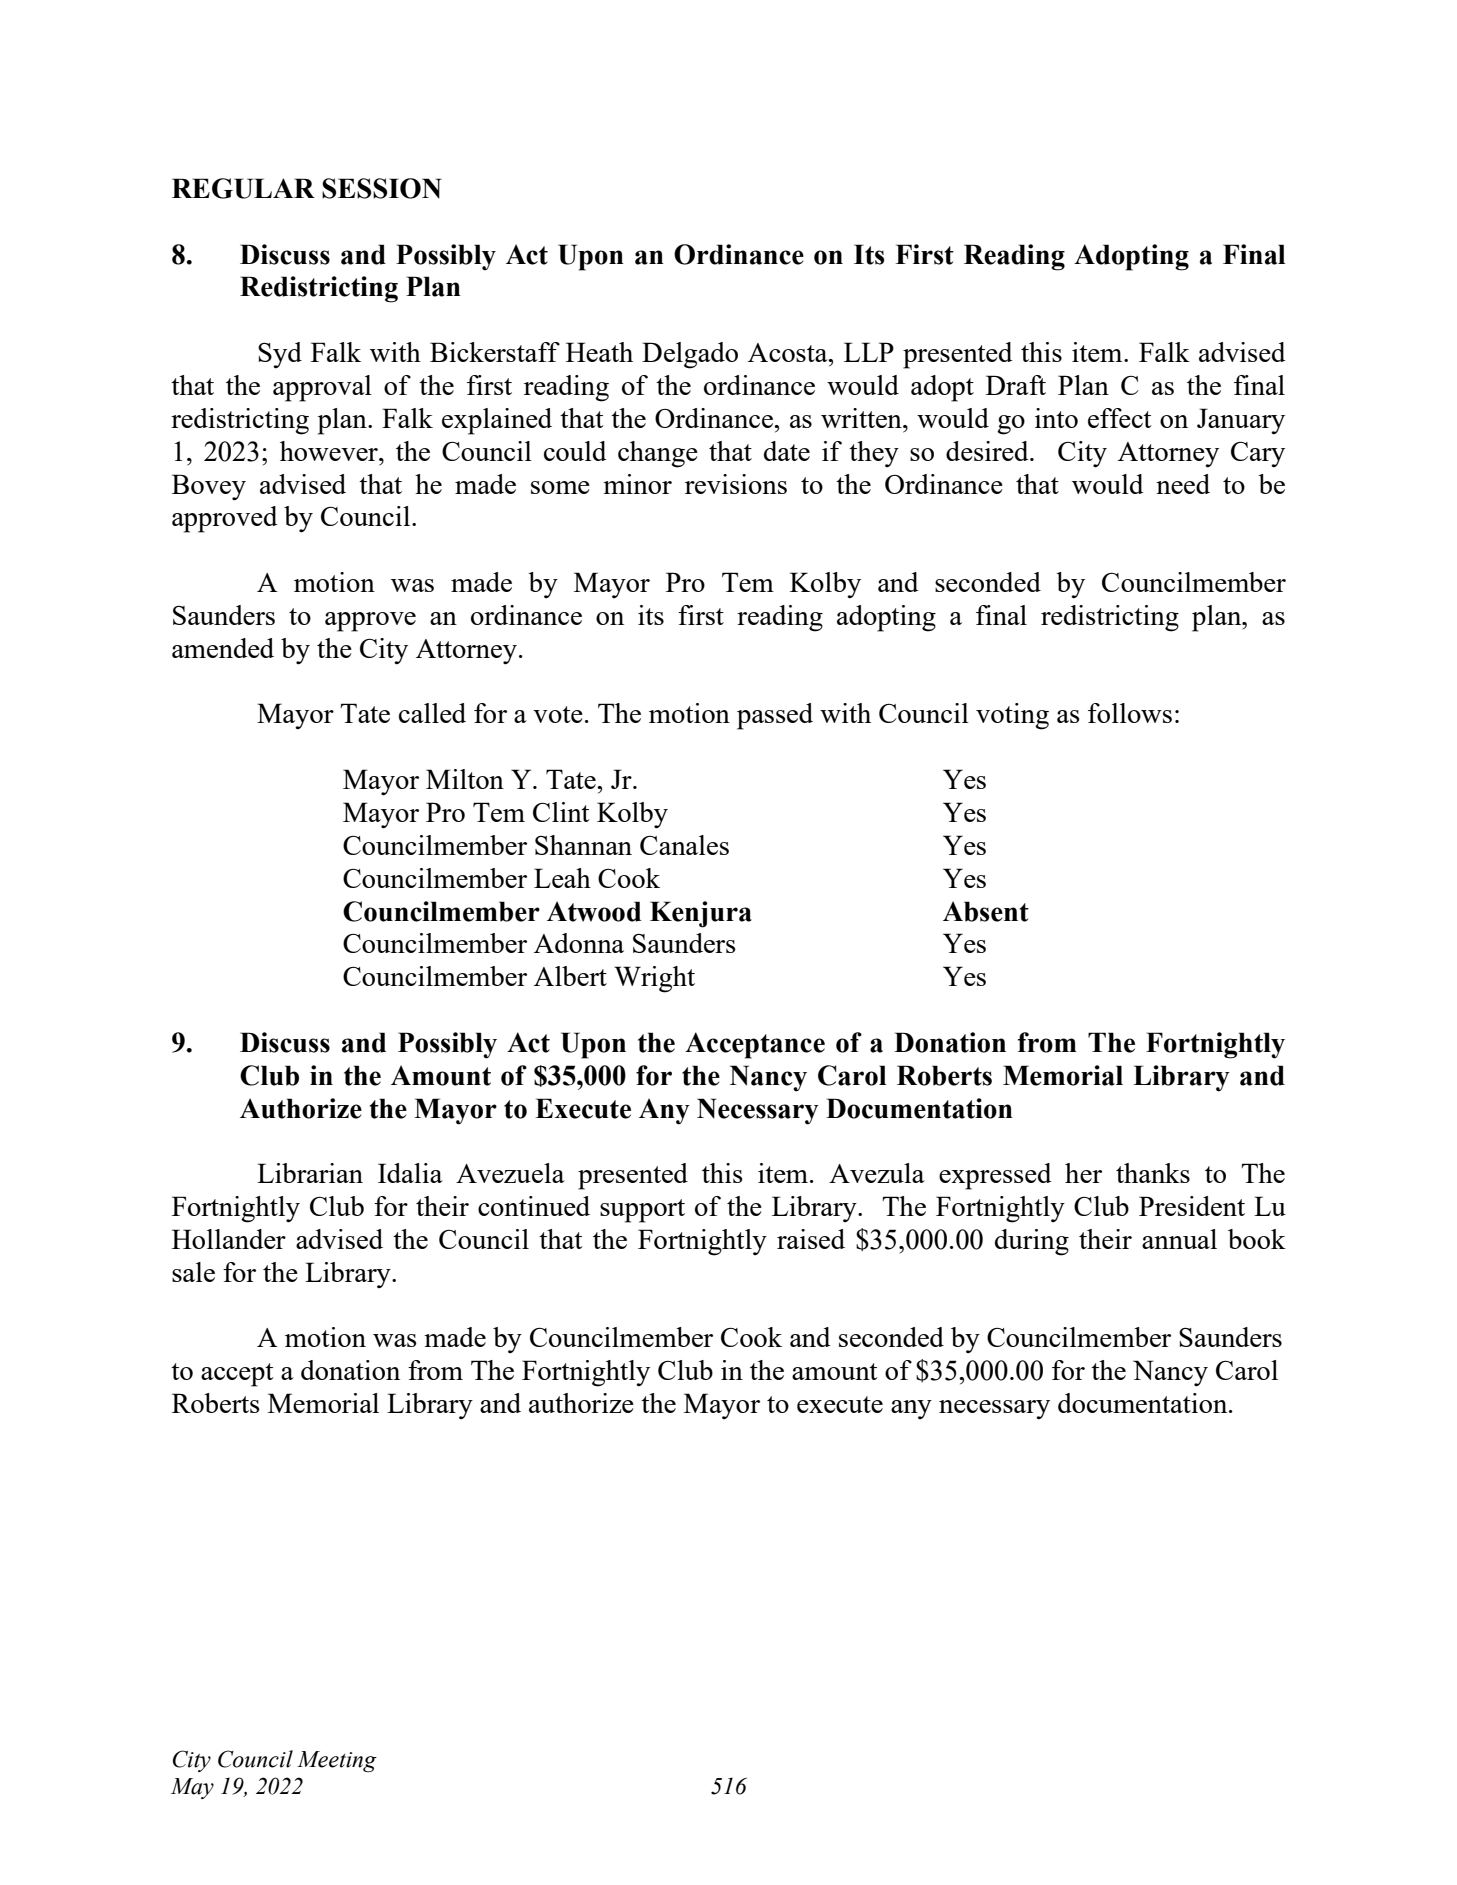 The image size is (1457, 1885). I want to click on sale, so click(193, 1272).
